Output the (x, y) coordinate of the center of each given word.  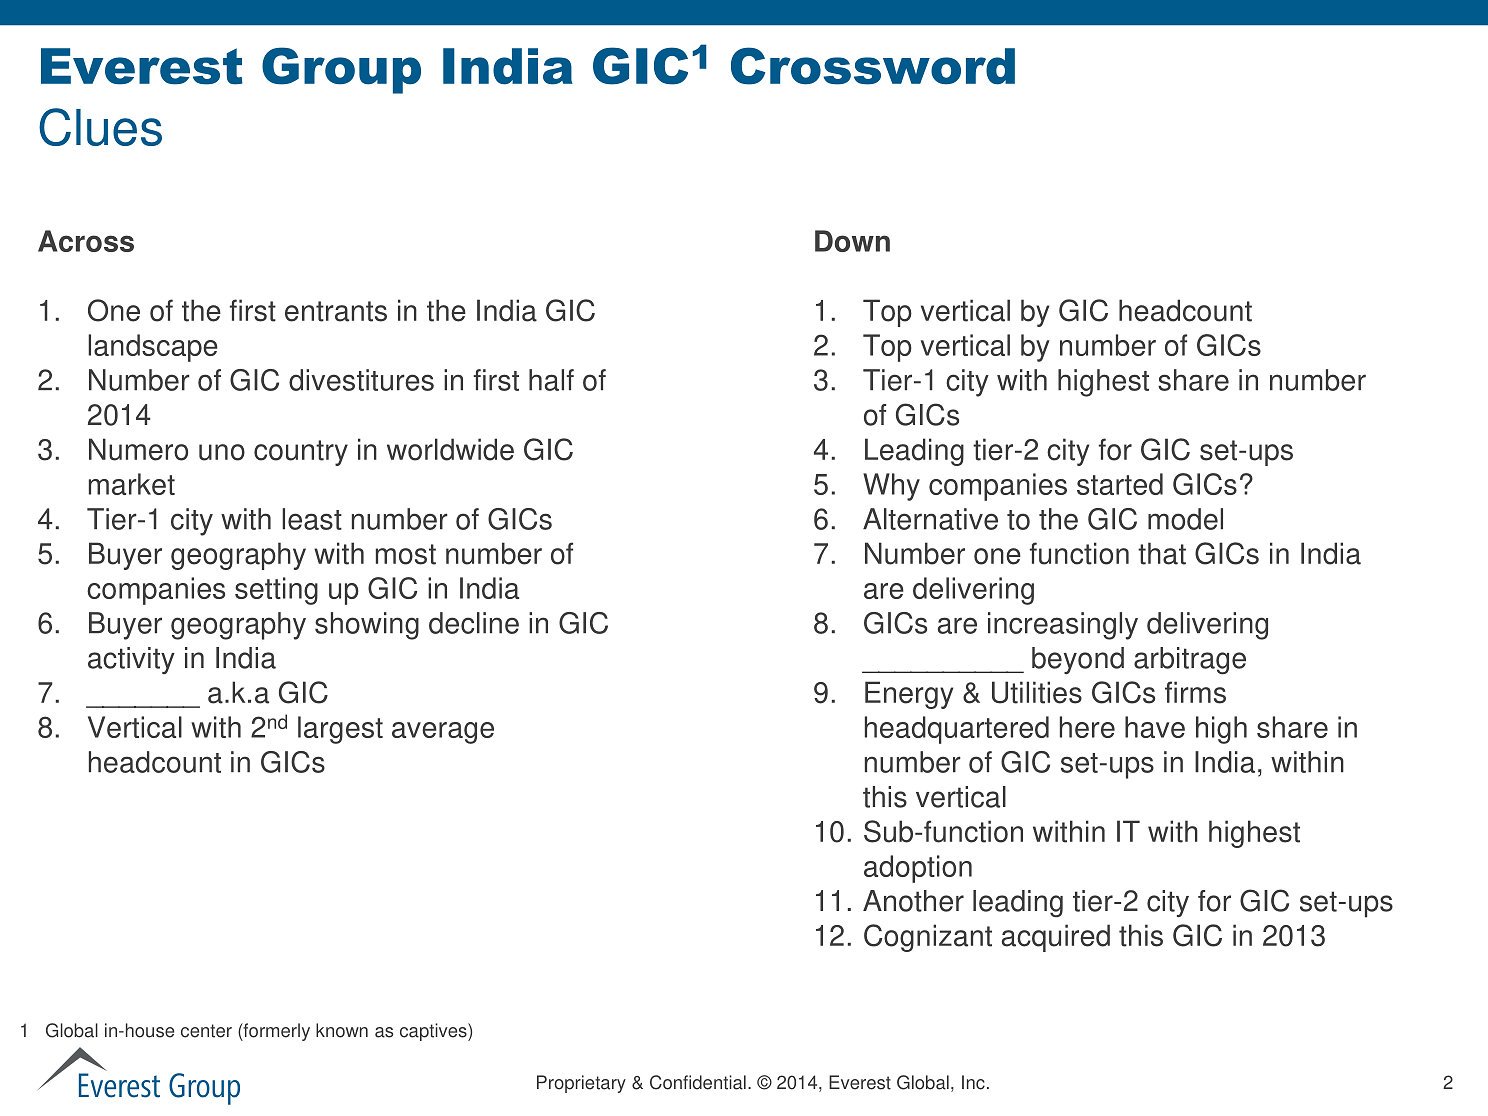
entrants (336, 311)
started (1120, 484)
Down (852, 241)
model (1185, 519)
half (551, 380)
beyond (1078, 660)
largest (340, 730)
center (206, 1031)
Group (341, 70)
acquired (1056, 938)
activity (131, 660)
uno (222, 452)
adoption (918, 869)
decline (474, 623)
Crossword (873, 66)
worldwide (450, 449)
